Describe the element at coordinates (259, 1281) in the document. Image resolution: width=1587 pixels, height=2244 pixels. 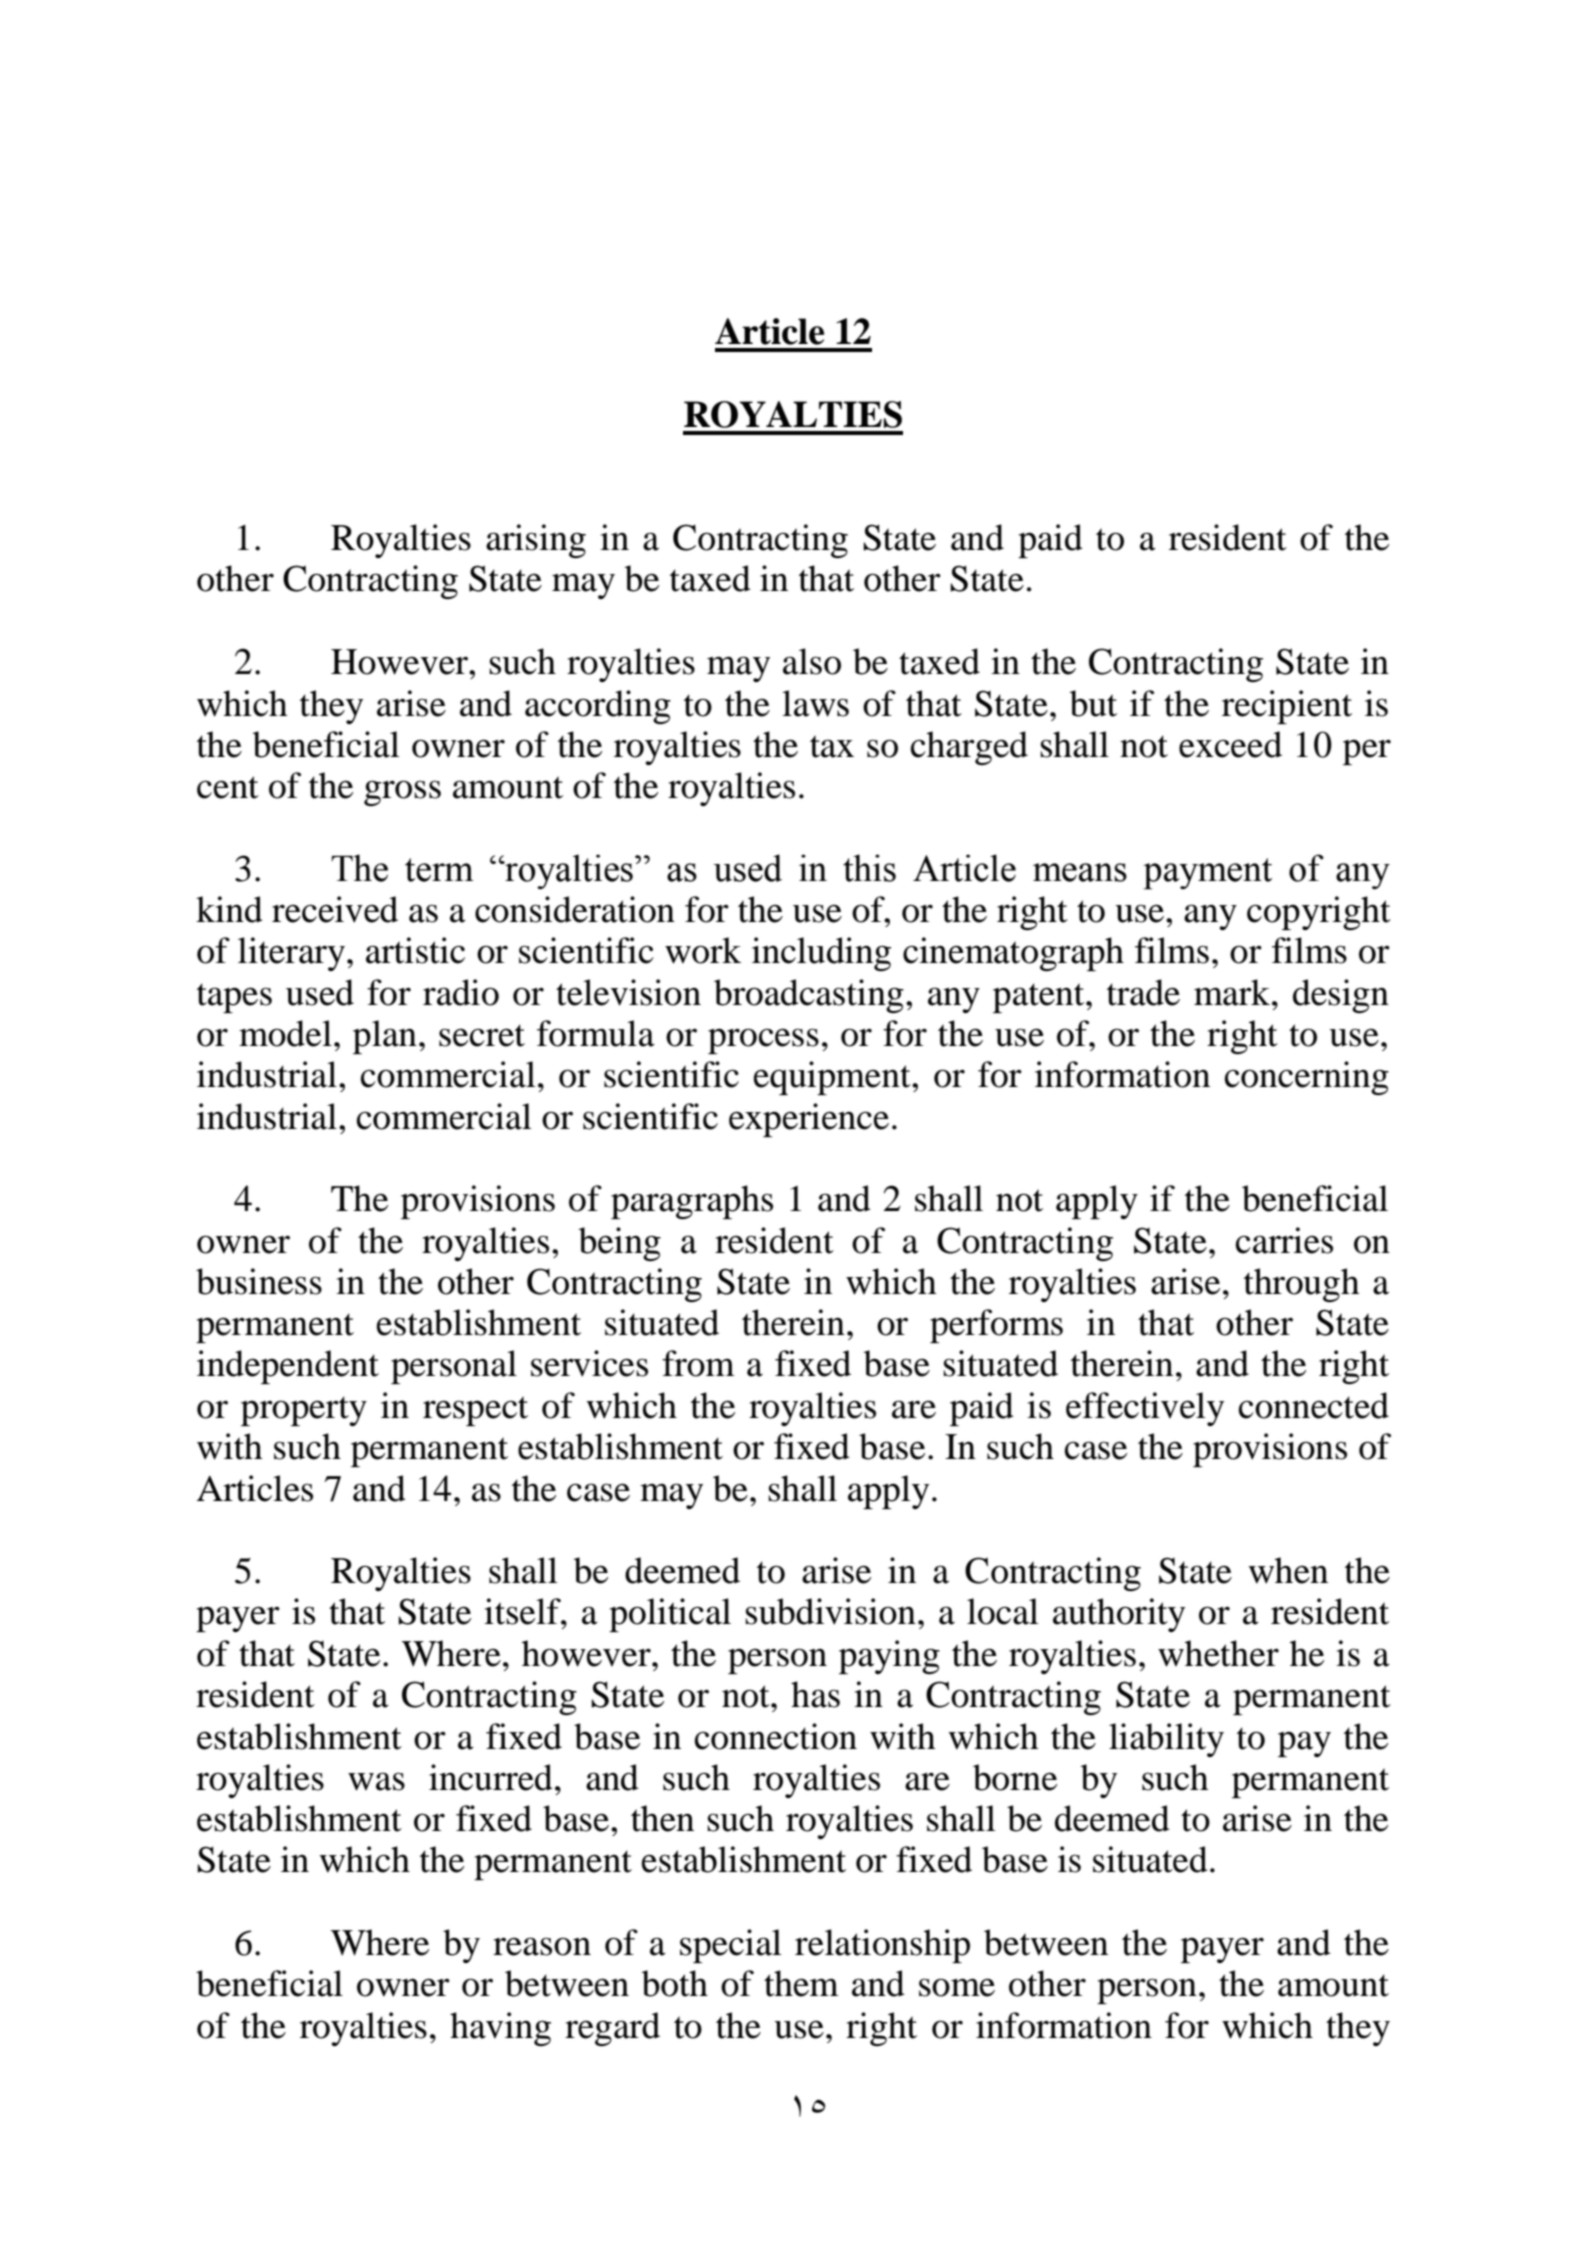
I see `business` at that location.
